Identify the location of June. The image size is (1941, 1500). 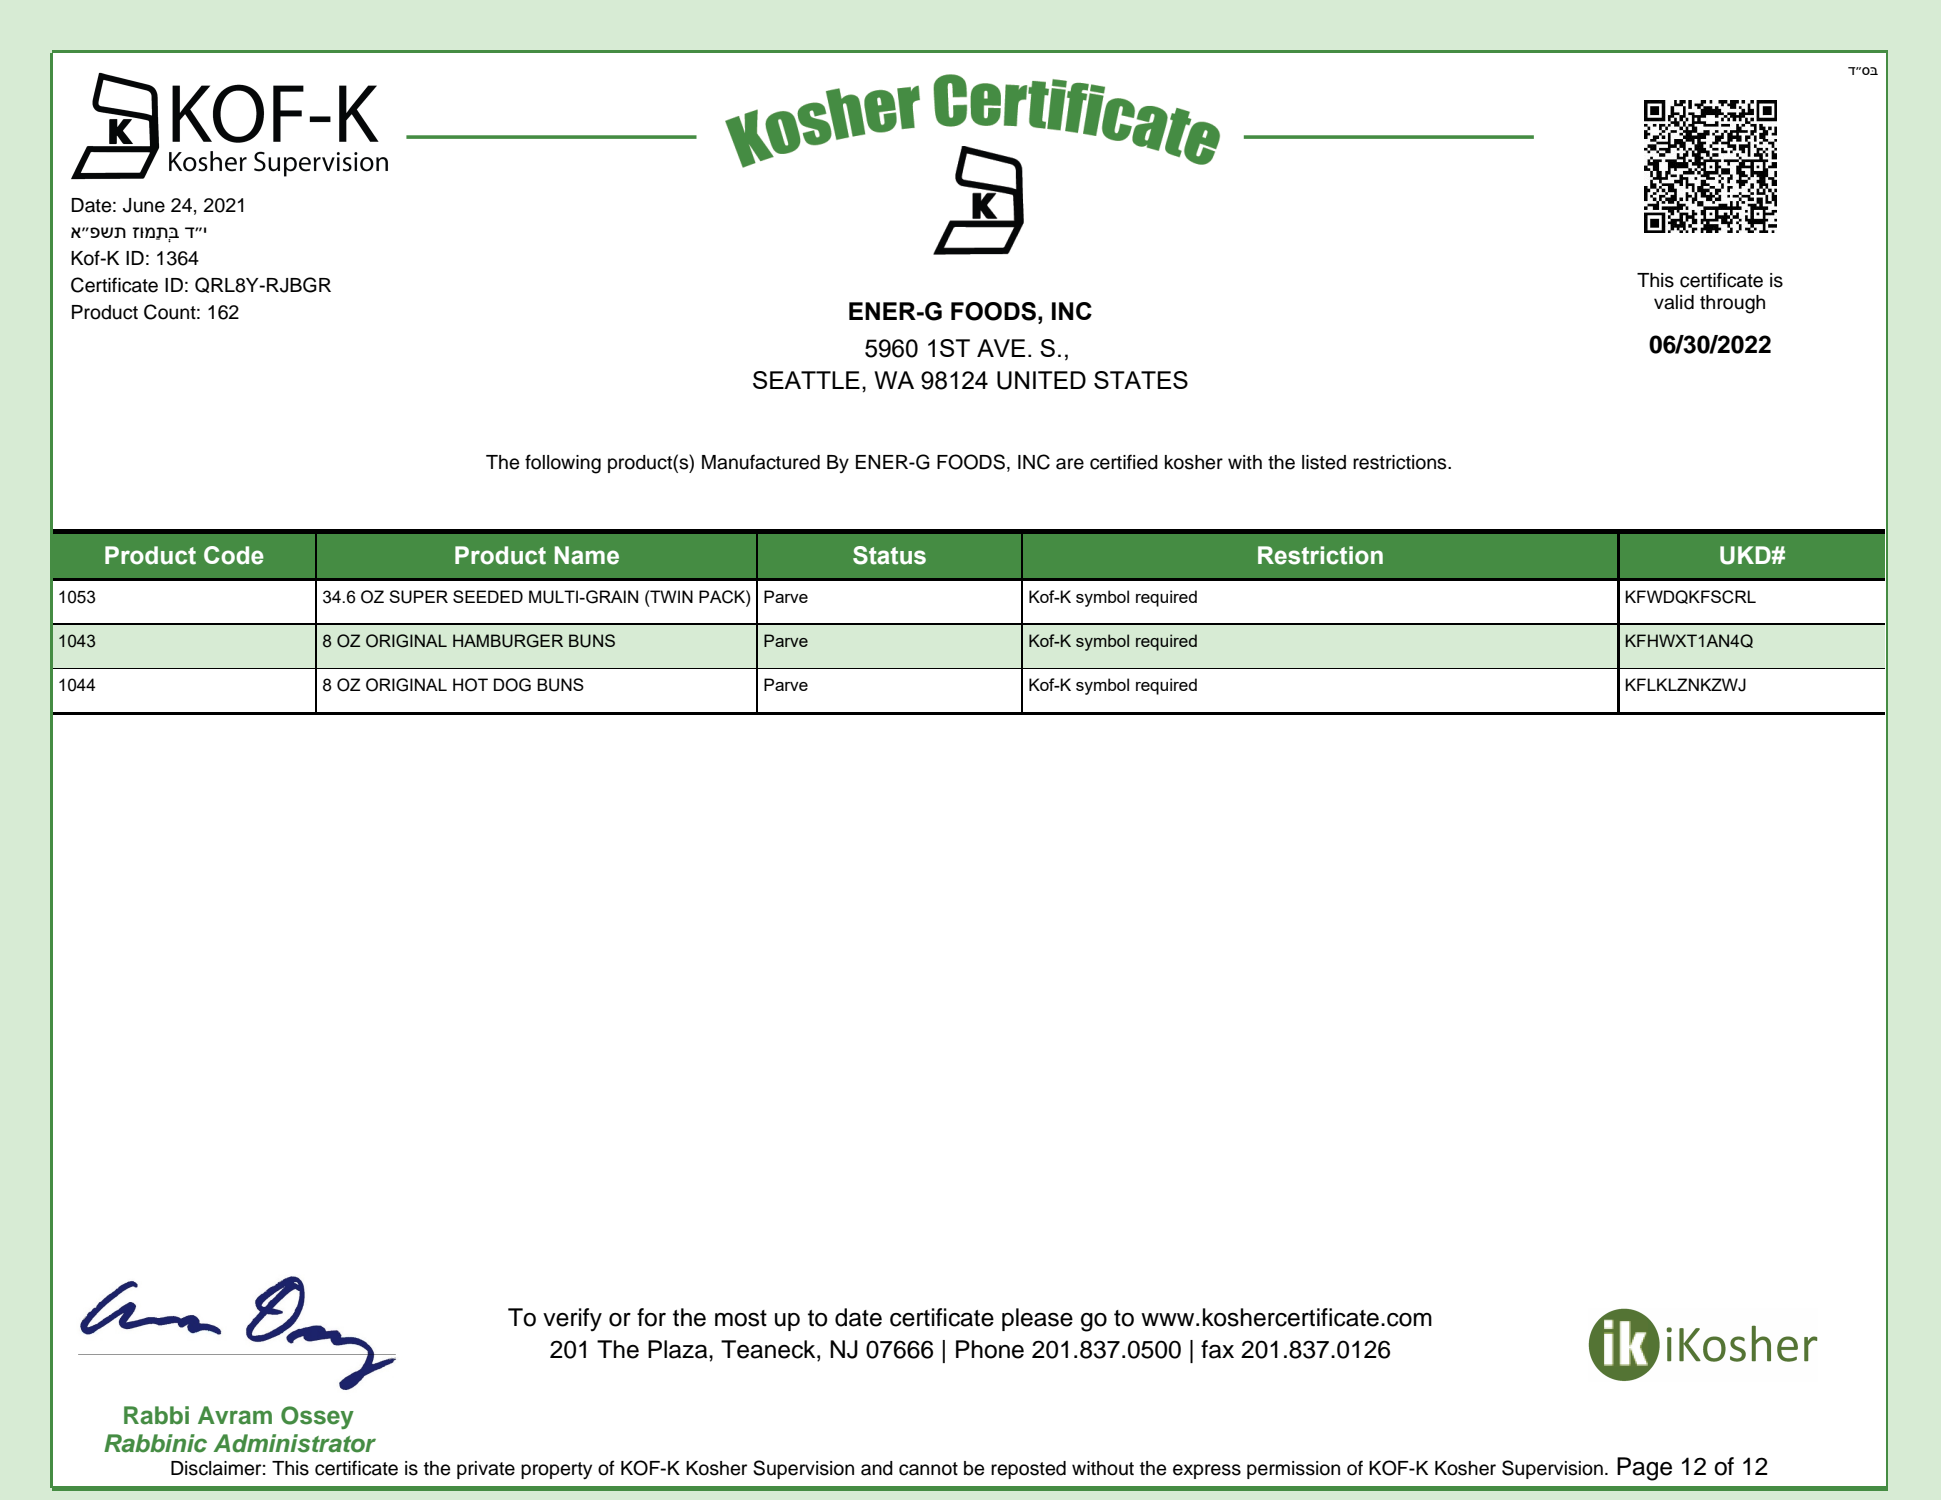
(144, 205).
